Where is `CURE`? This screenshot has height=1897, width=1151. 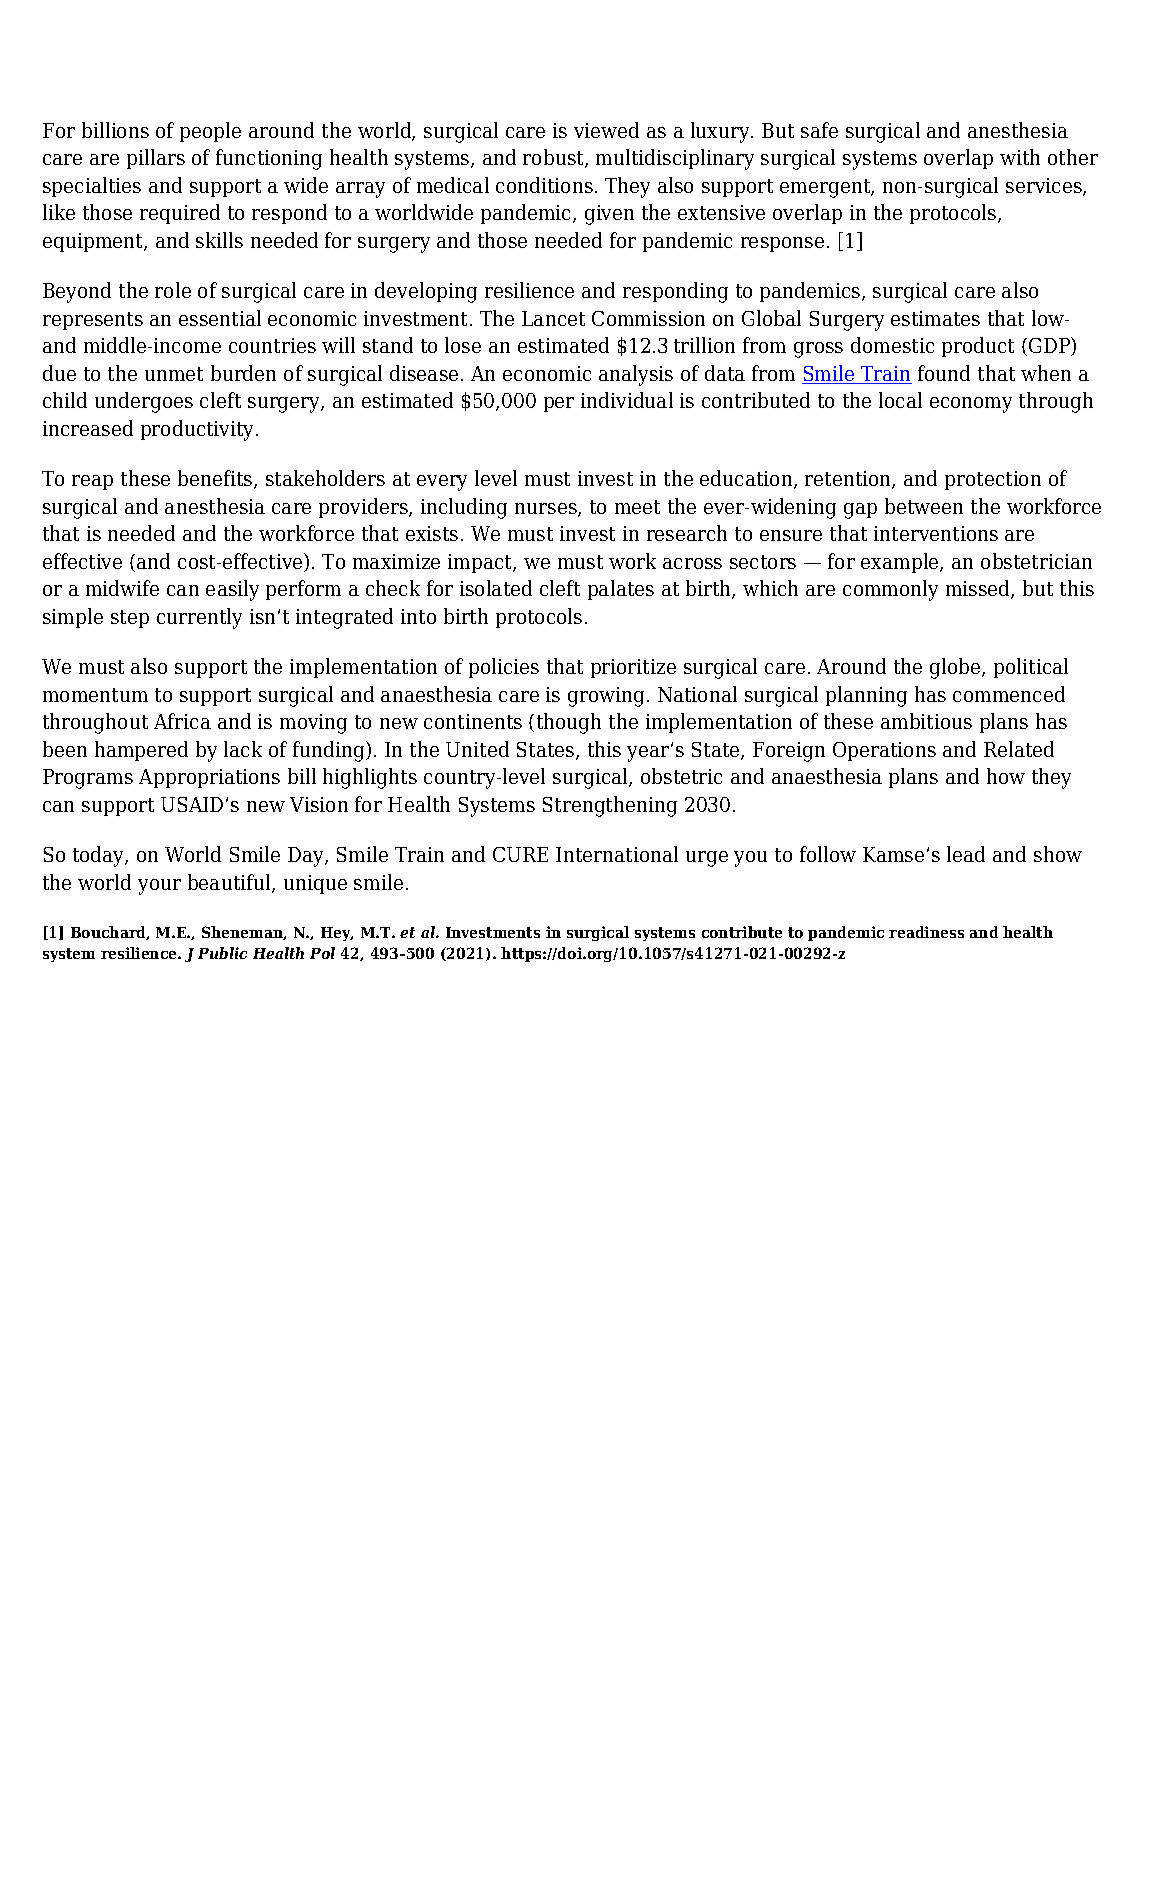 CURE is located at coordinates (520, 854).
